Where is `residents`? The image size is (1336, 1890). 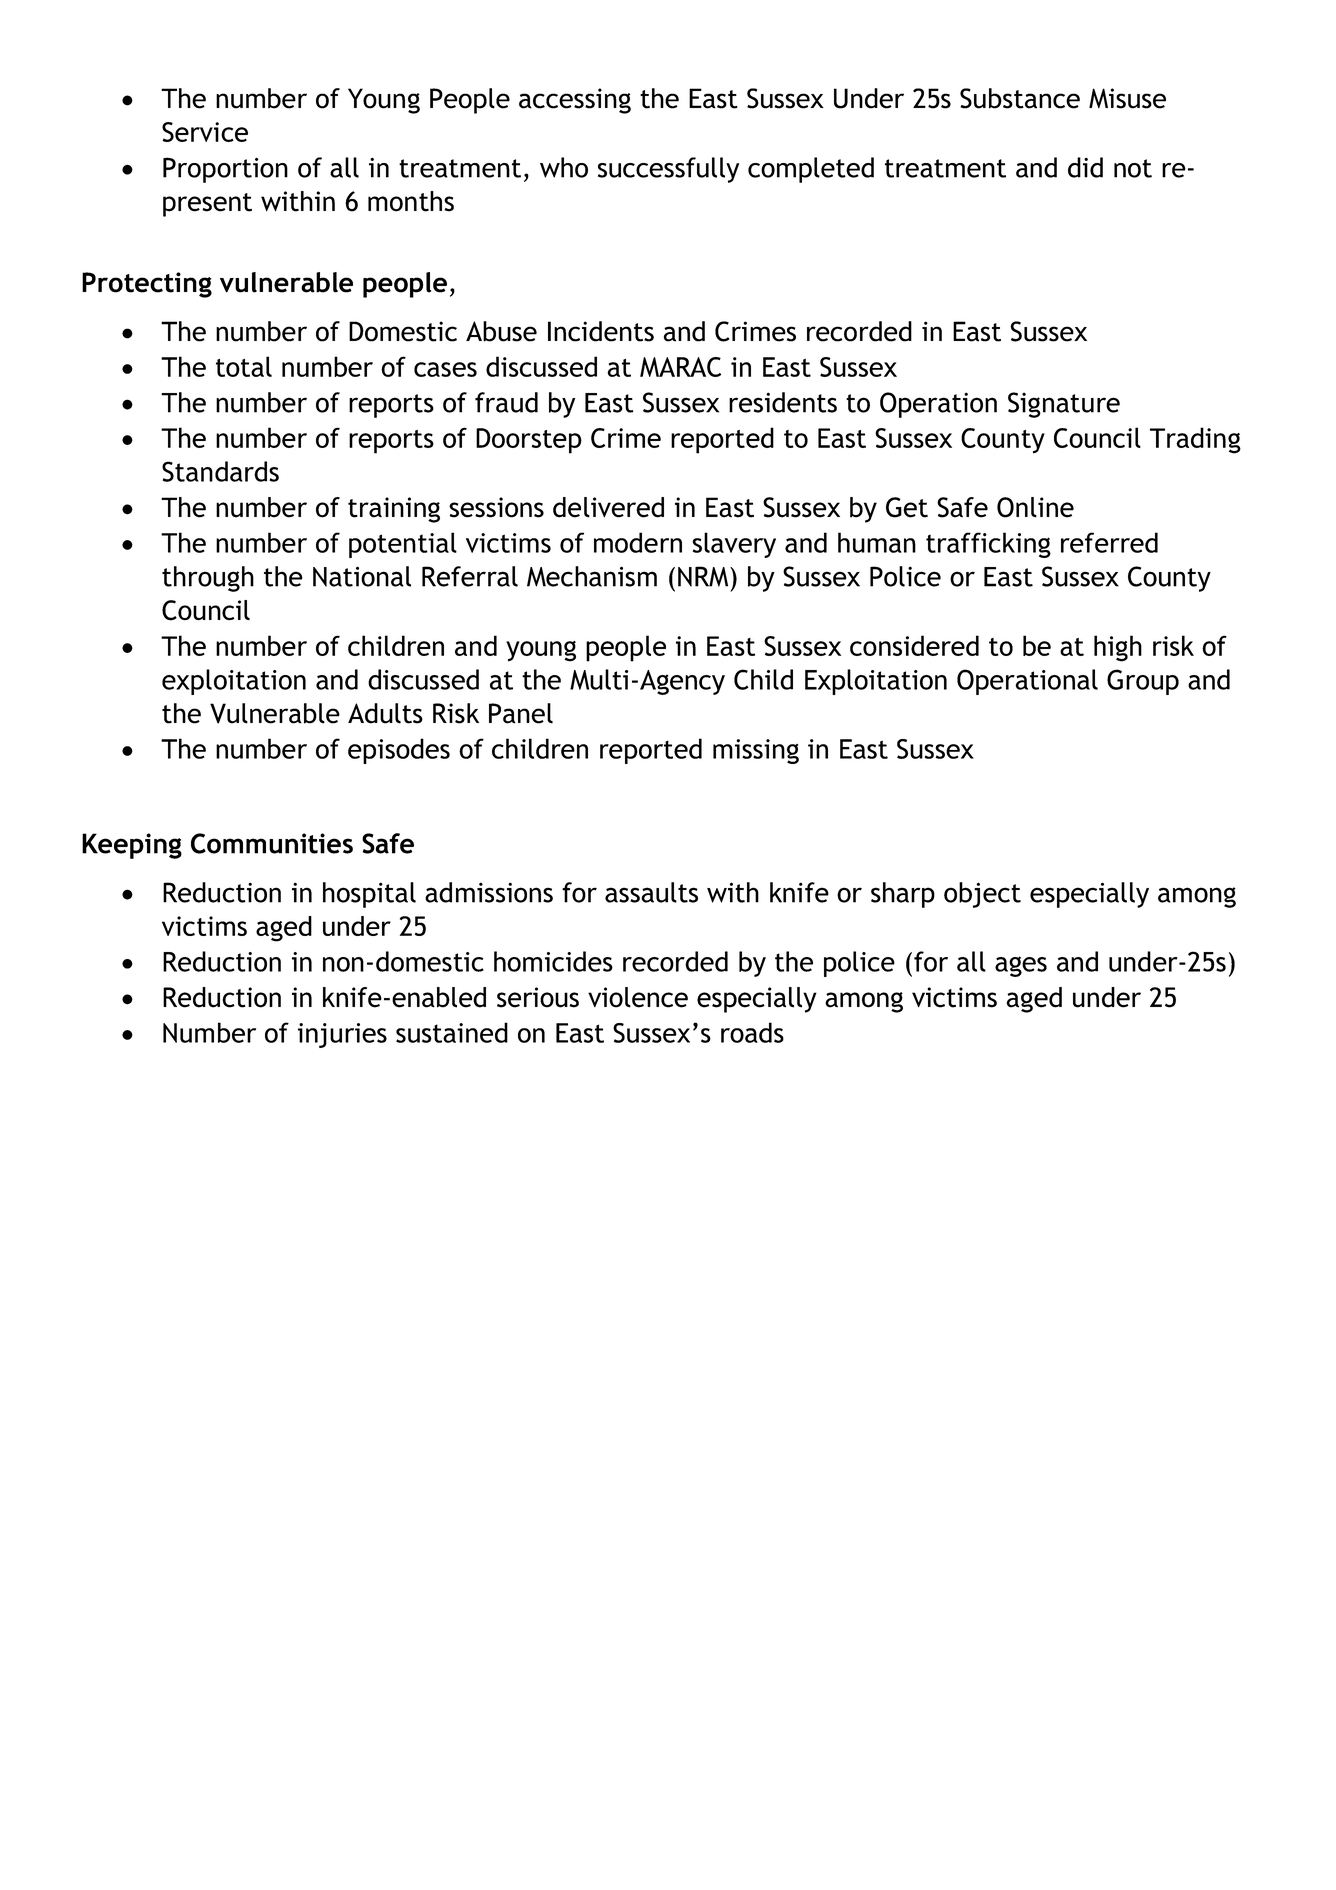
residents is located at coordinates (783, 402).
